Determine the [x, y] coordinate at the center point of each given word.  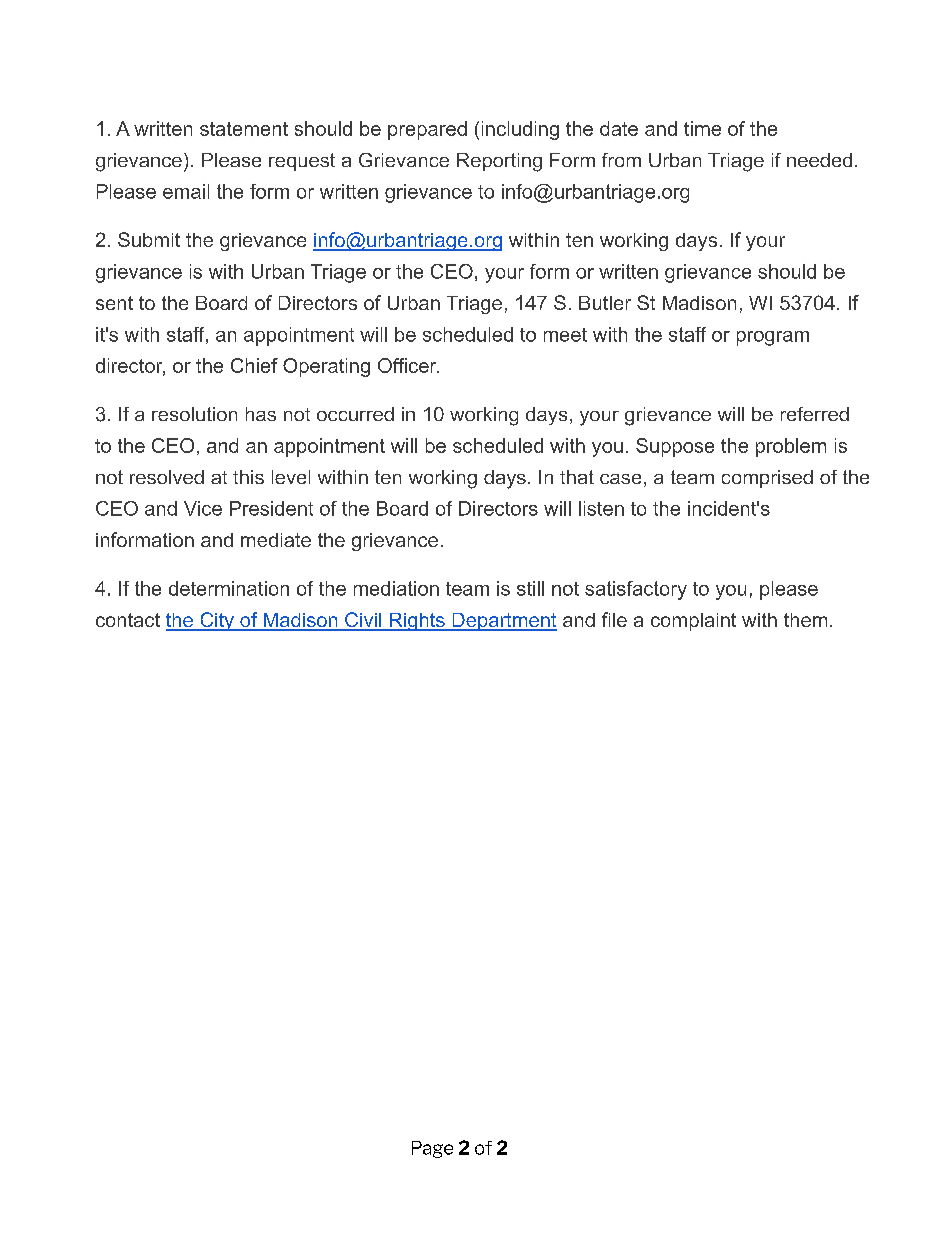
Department [503, 622]
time [702, 128]
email [186, 191]
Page [432, 1149]
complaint [693, 622]
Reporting [499, 162]
